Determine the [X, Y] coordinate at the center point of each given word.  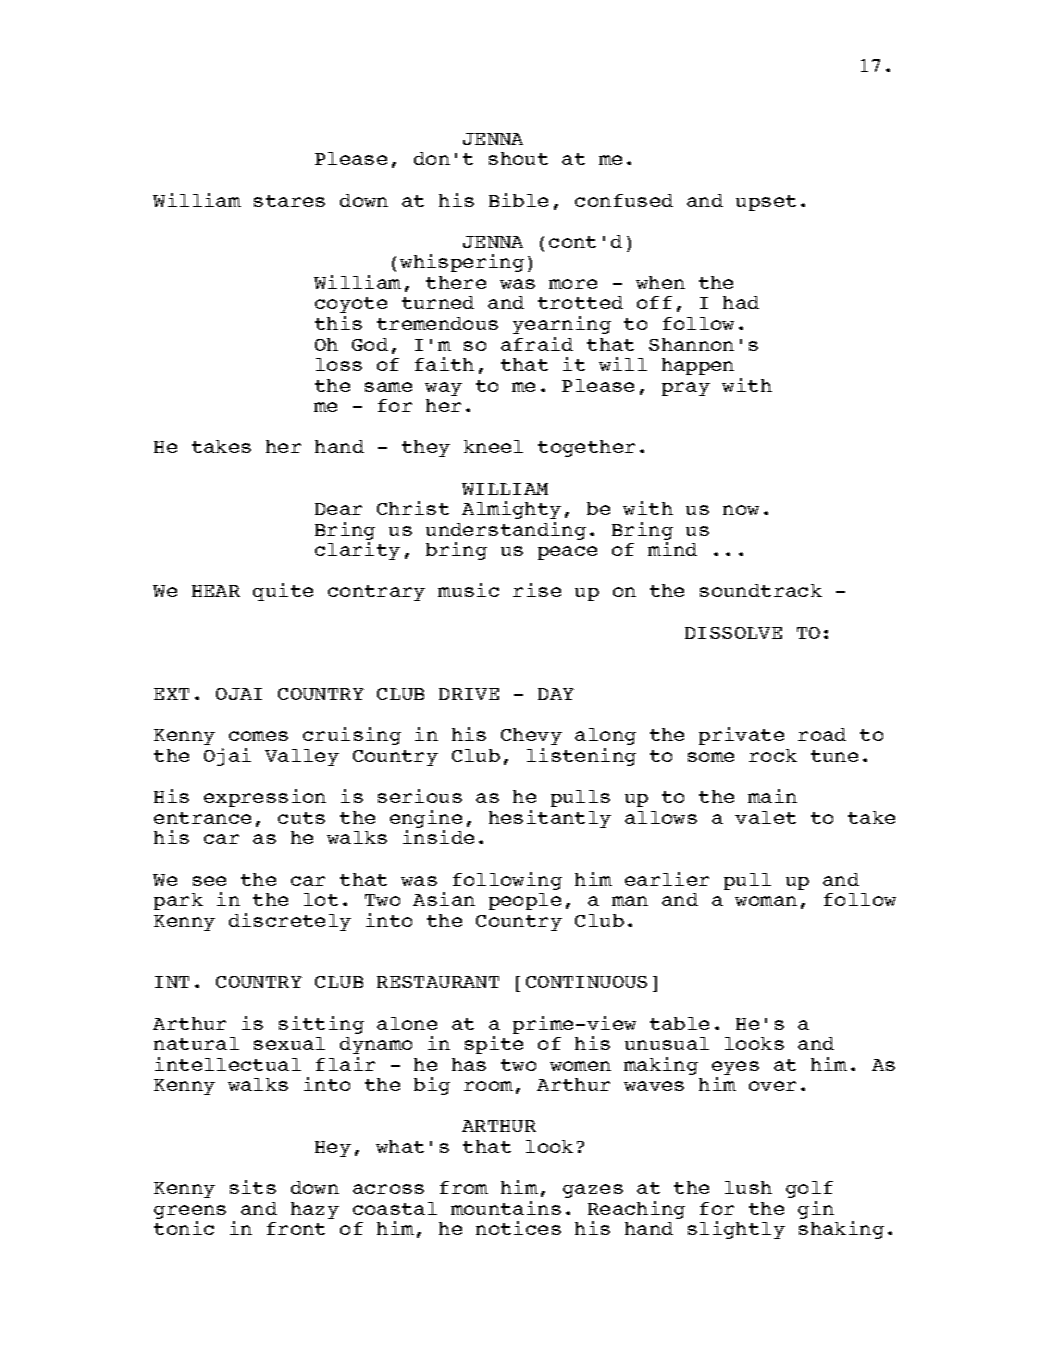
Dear [338, 509]
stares [289, 201]
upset [766, 203]
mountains [506, 1208]
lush [748, 1187]
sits [253, 1187]
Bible [518, 200]
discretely [290, 922]
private [741, 736]
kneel [493, 446]
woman [766, 901]
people [525, 901]
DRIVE [469, 694]
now [741, 510]
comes [258, 736]
